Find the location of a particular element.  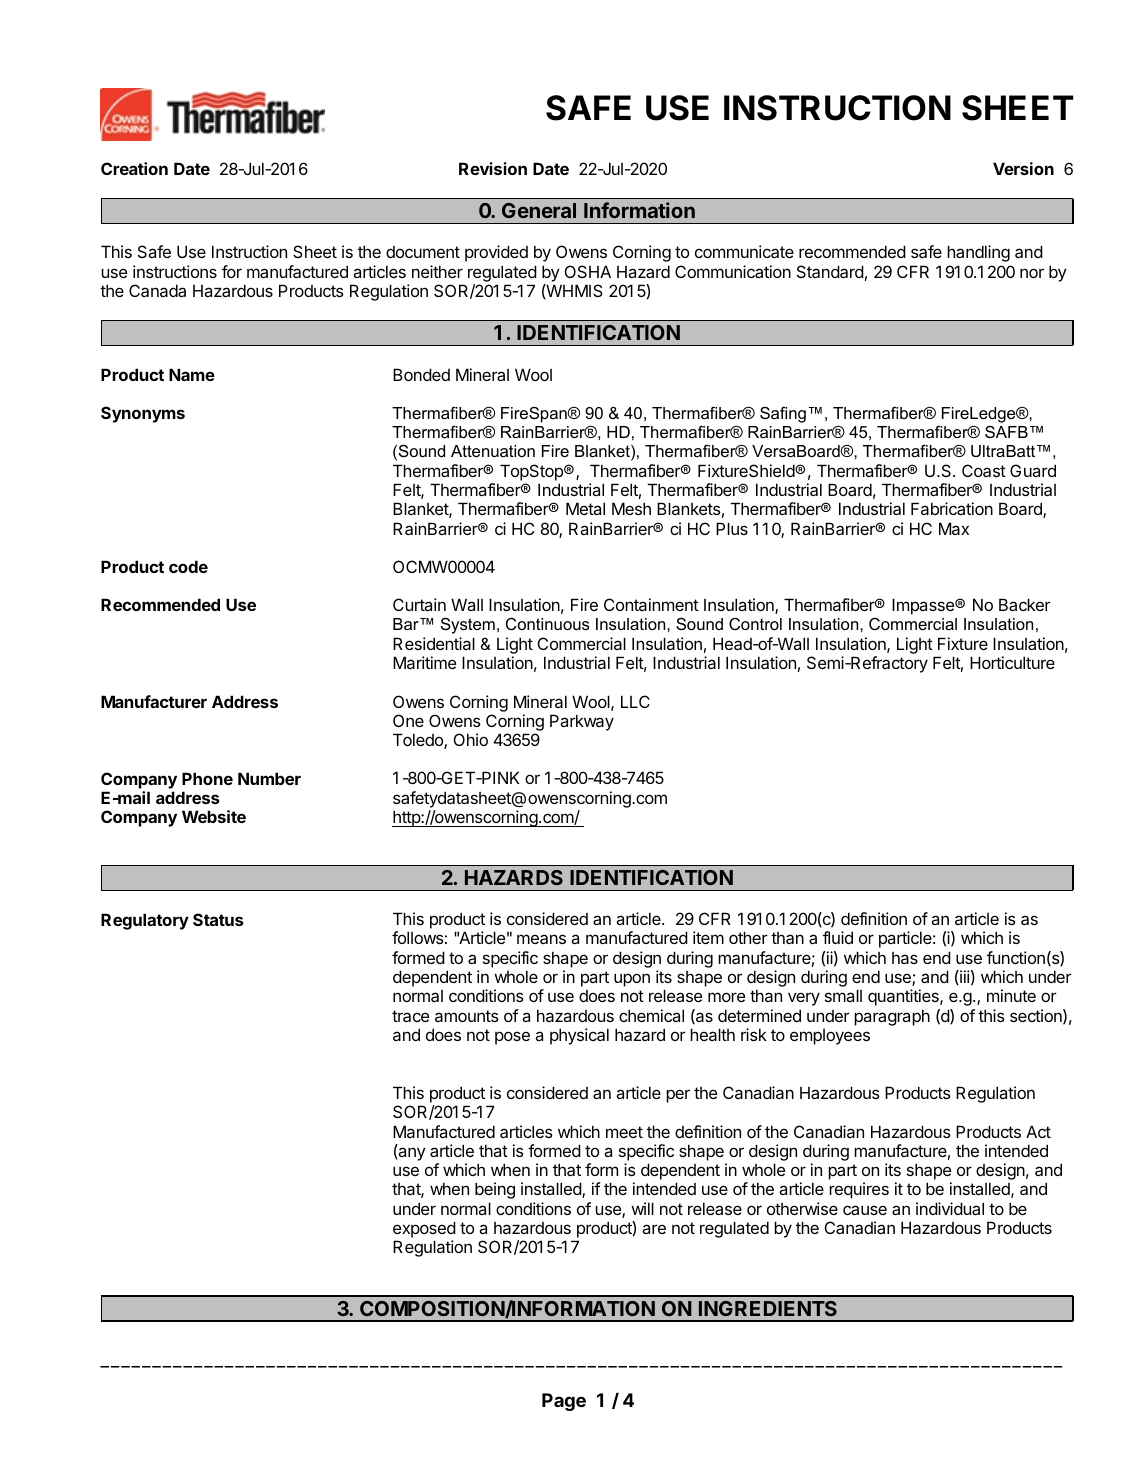

Page is located at coordinates (564, 1402).
